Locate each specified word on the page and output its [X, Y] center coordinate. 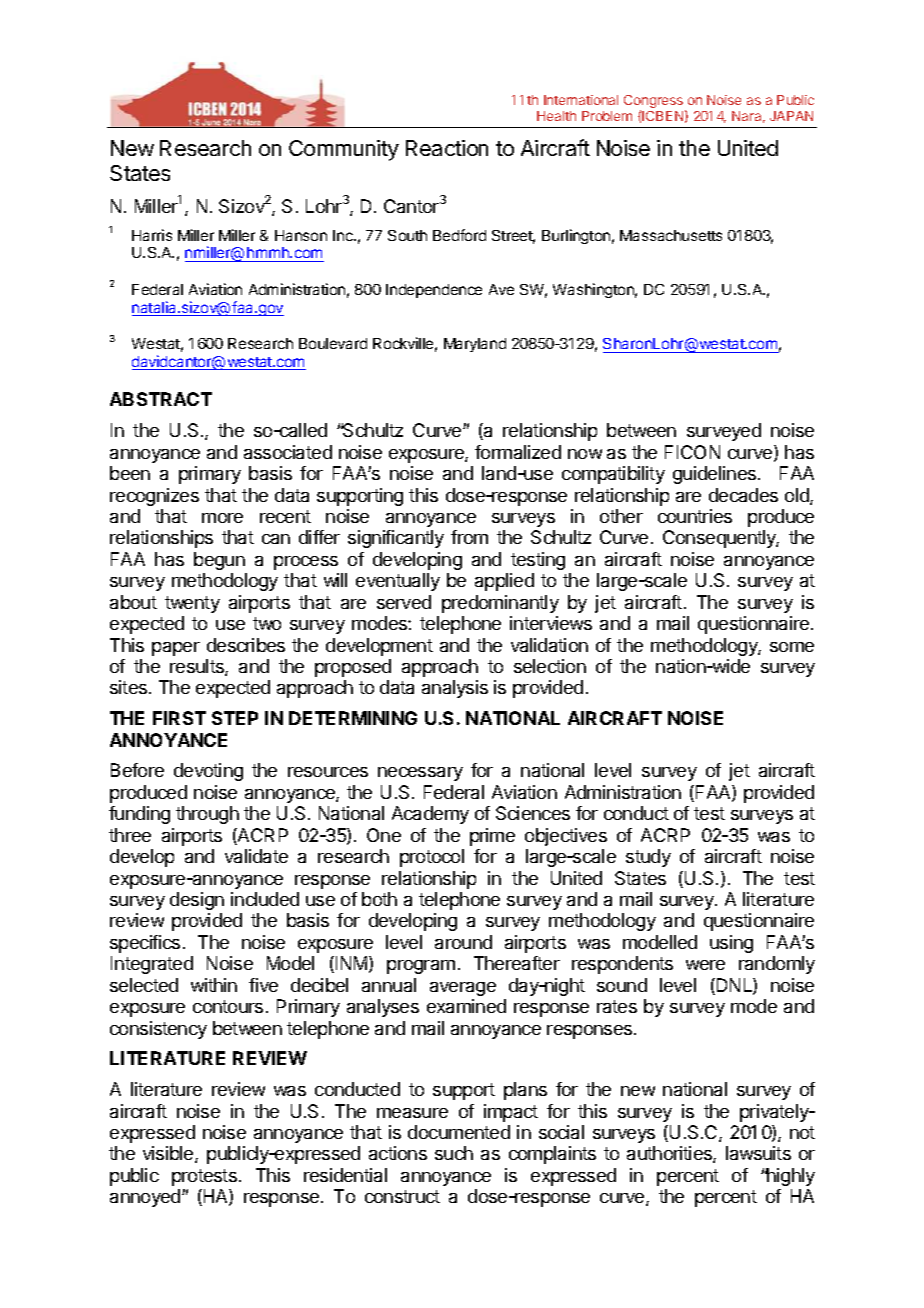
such [454, 1153]
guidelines [716, 475]
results [198, 667]
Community [344, 150]
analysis [455, 689]
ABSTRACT [161, 399]
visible [169, 1154]
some [792, 647]
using [731, 944]
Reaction [447, 148]
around [463, 942]
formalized [518, 452]
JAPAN [791, 116]
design [197, 901]
